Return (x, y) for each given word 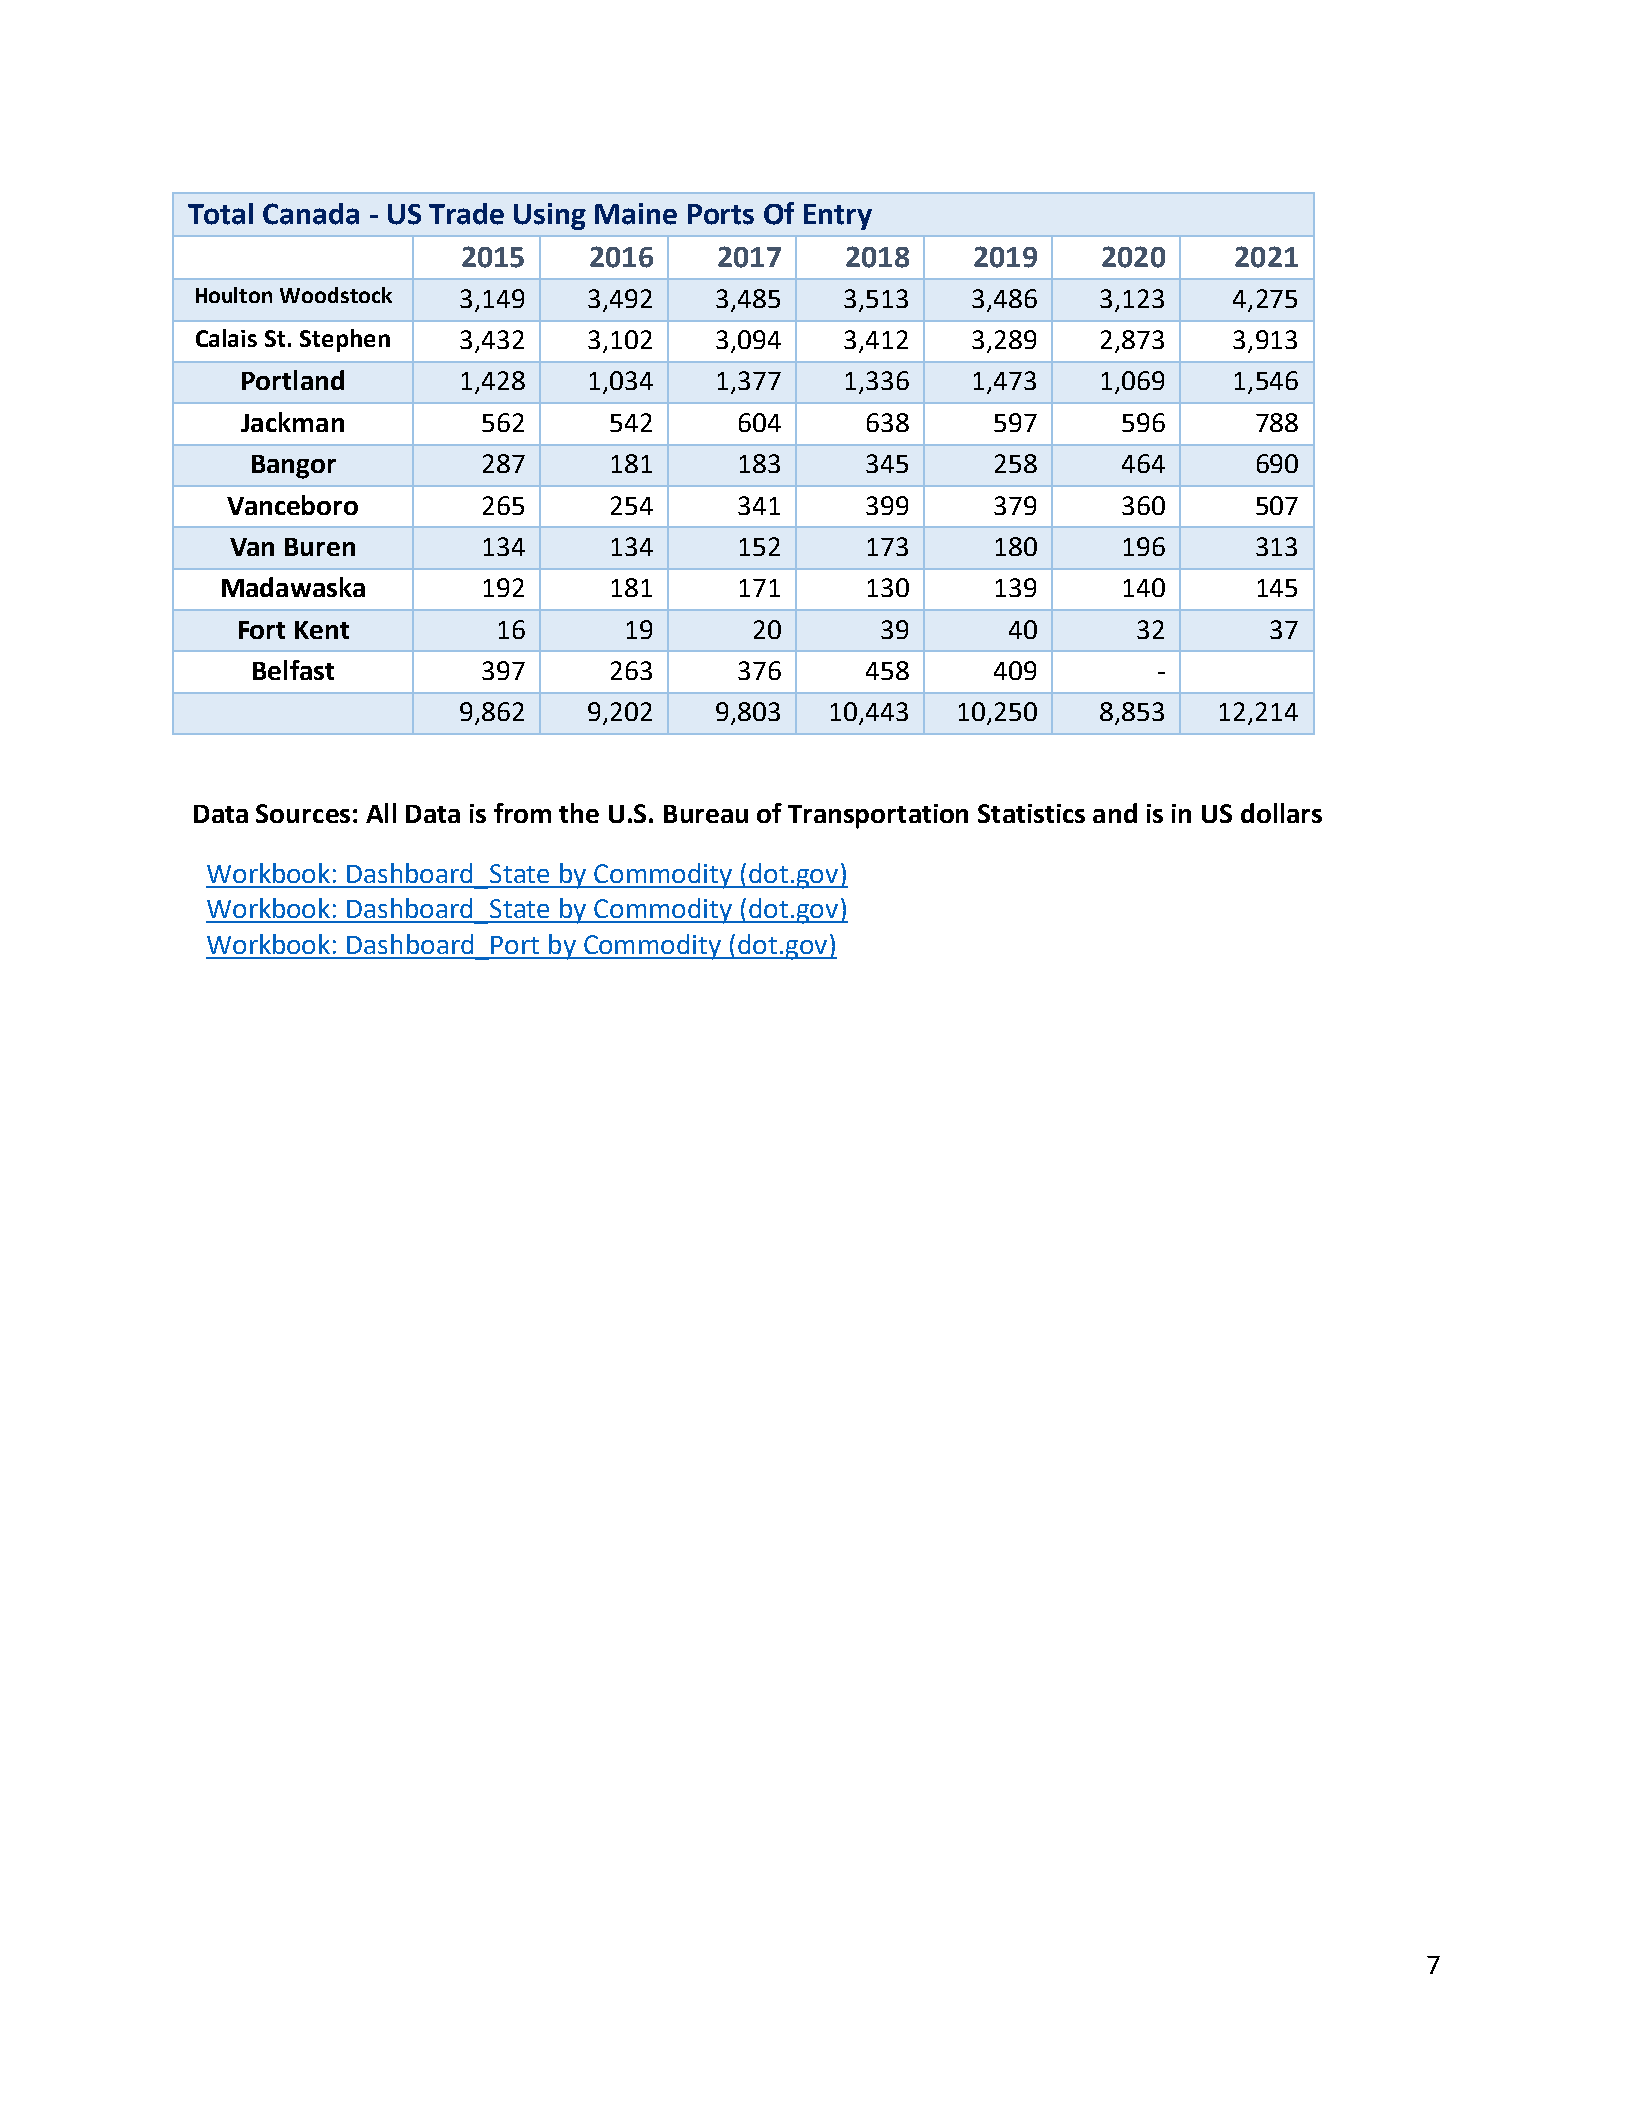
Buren (320, 547)
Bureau (706, 814)
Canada (311, 214)
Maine (636, 214)
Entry (838, 217)
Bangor (294, 467)
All (381, 813)
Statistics (1031, 813)
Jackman (292, 422)
